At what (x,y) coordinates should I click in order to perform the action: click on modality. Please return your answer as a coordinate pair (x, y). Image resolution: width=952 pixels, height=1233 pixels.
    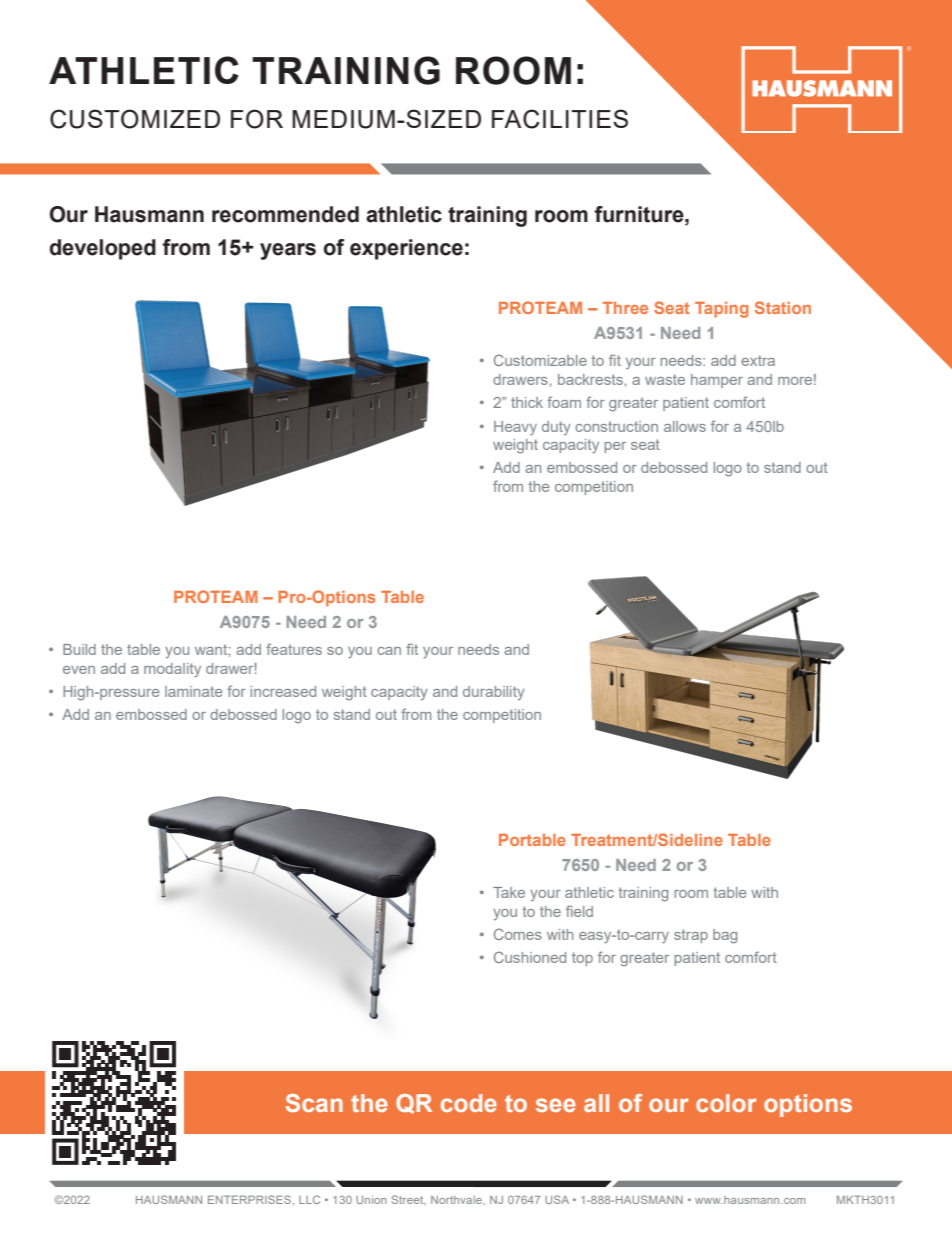
    Looking at the image, I should click on (172, 670).
